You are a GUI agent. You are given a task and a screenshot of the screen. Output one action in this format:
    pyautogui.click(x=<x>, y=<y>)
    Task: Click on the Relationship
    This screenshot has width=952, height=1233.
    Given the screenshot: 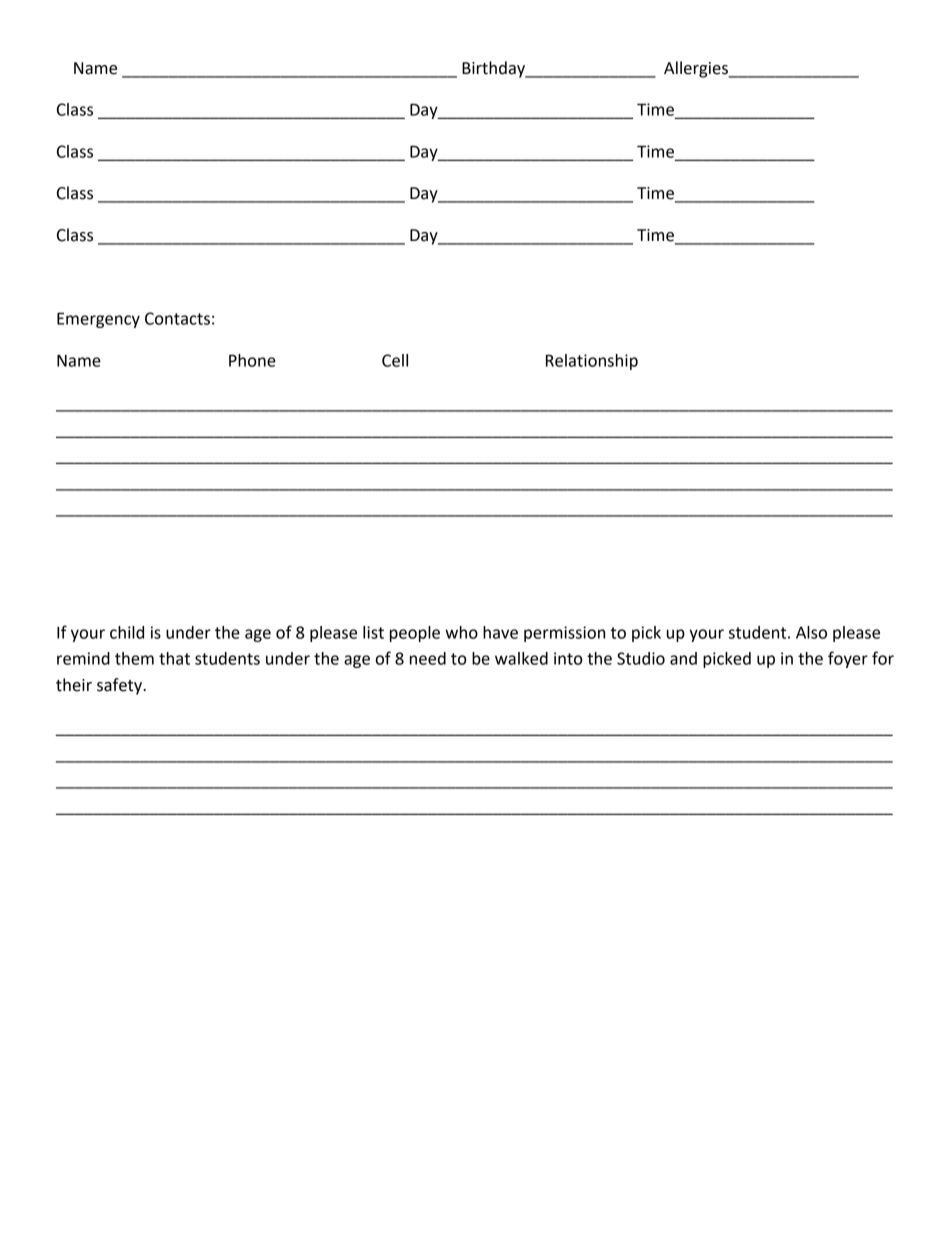 What is the action you would take?
    pyautogui.click(x=592, y=362)
